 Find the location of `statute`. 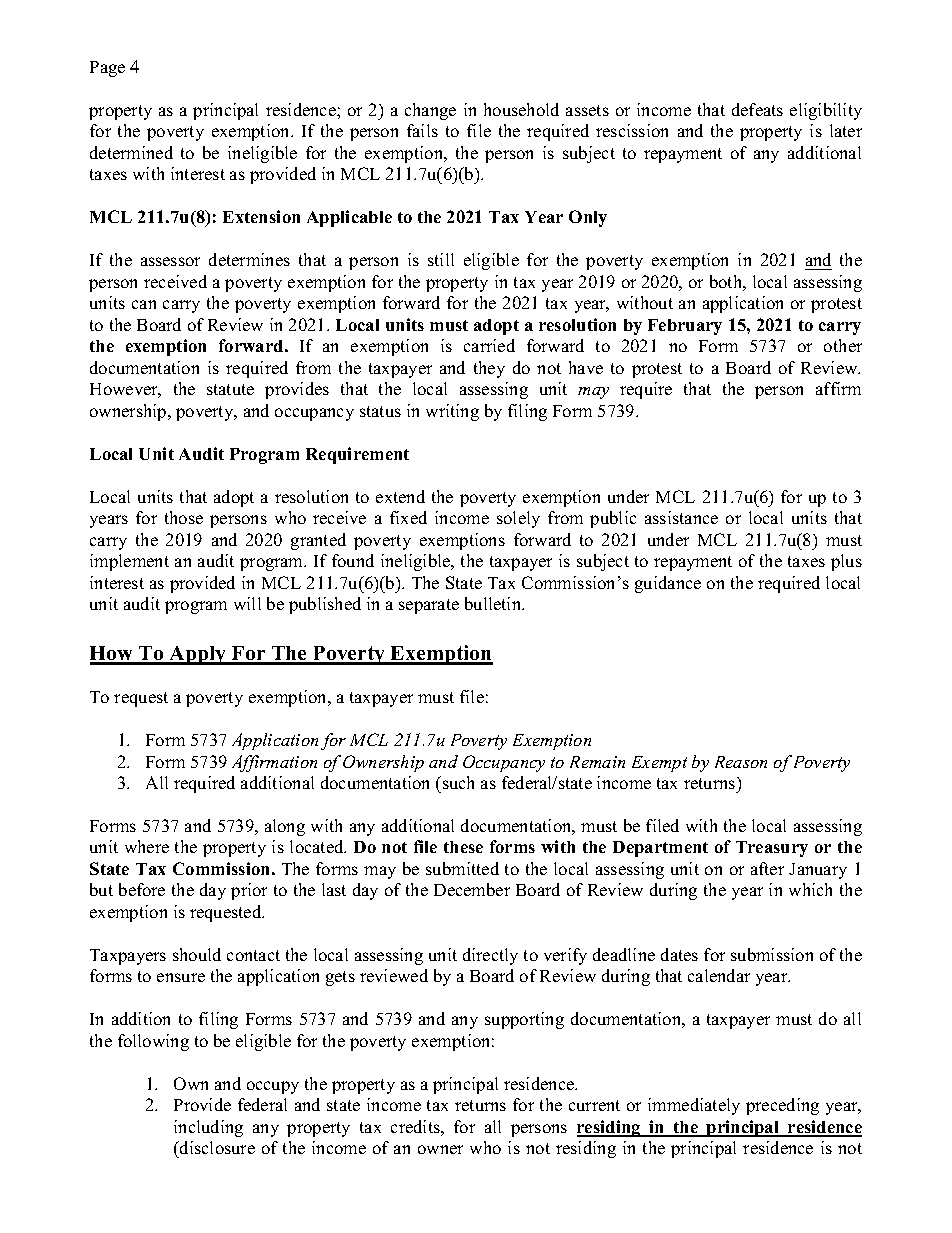

statute is located at coordinates (230, 389).
